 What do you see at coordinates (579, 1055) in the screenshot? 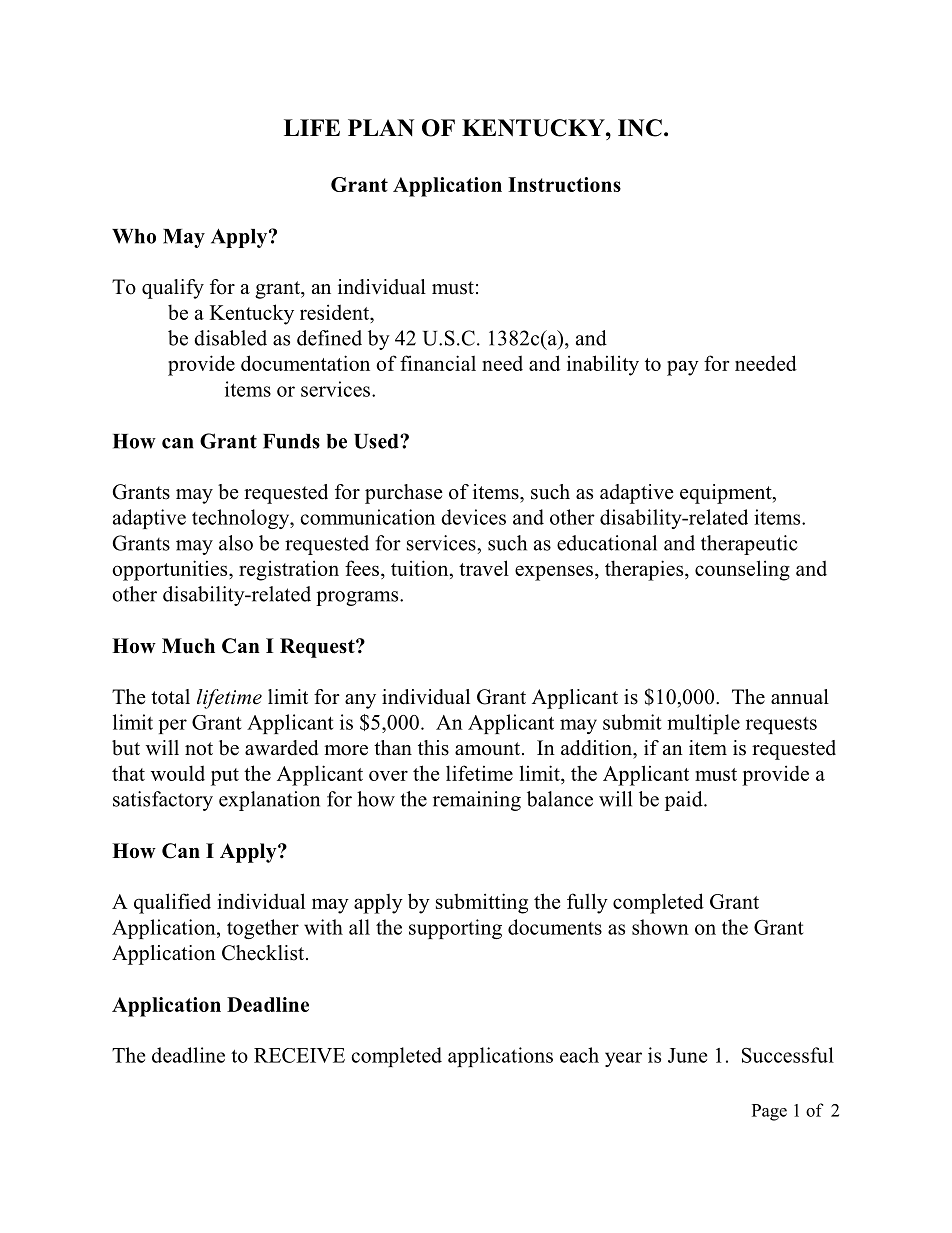
I see `each` at bounding box center [579, 1055].
